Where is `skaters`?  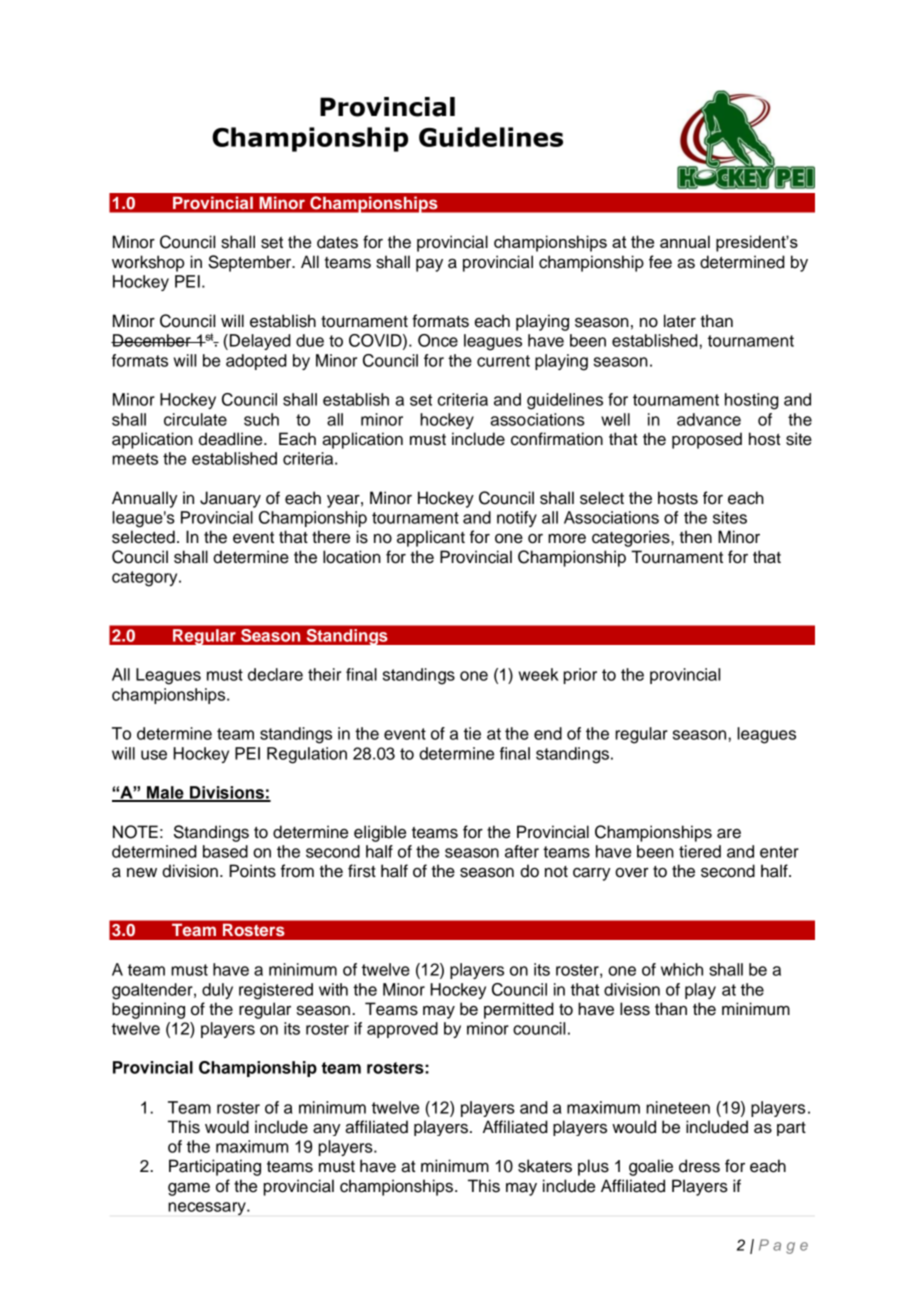
skaters is located at coordinates (545, 1166).
